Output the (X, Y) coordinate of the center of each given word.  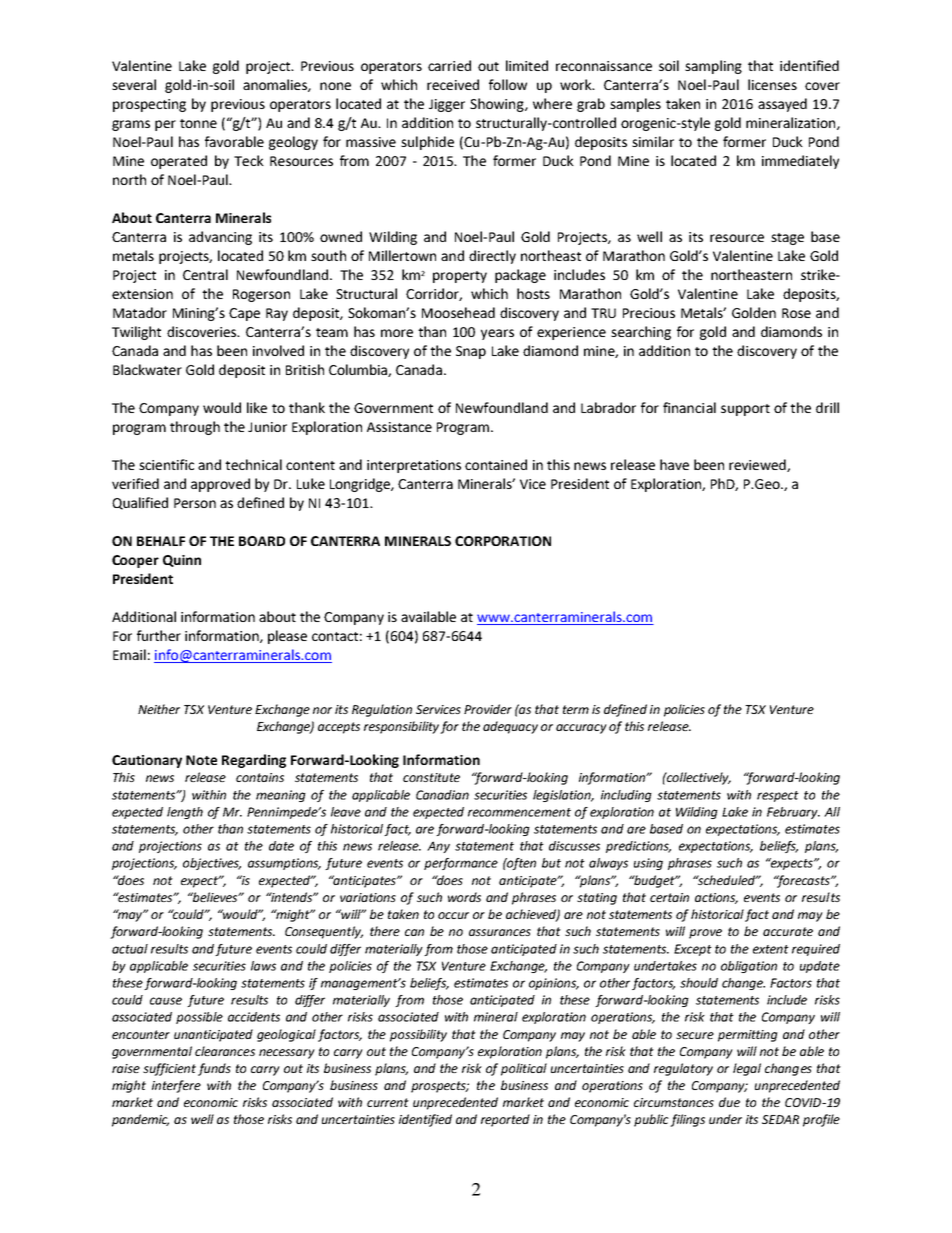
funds (214, 1069)
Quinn (182, 561)
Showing (498, 105)
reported (505, 1120)
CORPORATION (503, 541)
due (729, 1102)
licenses (772, 84)
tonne (198, 123)
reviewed (758, 465)
